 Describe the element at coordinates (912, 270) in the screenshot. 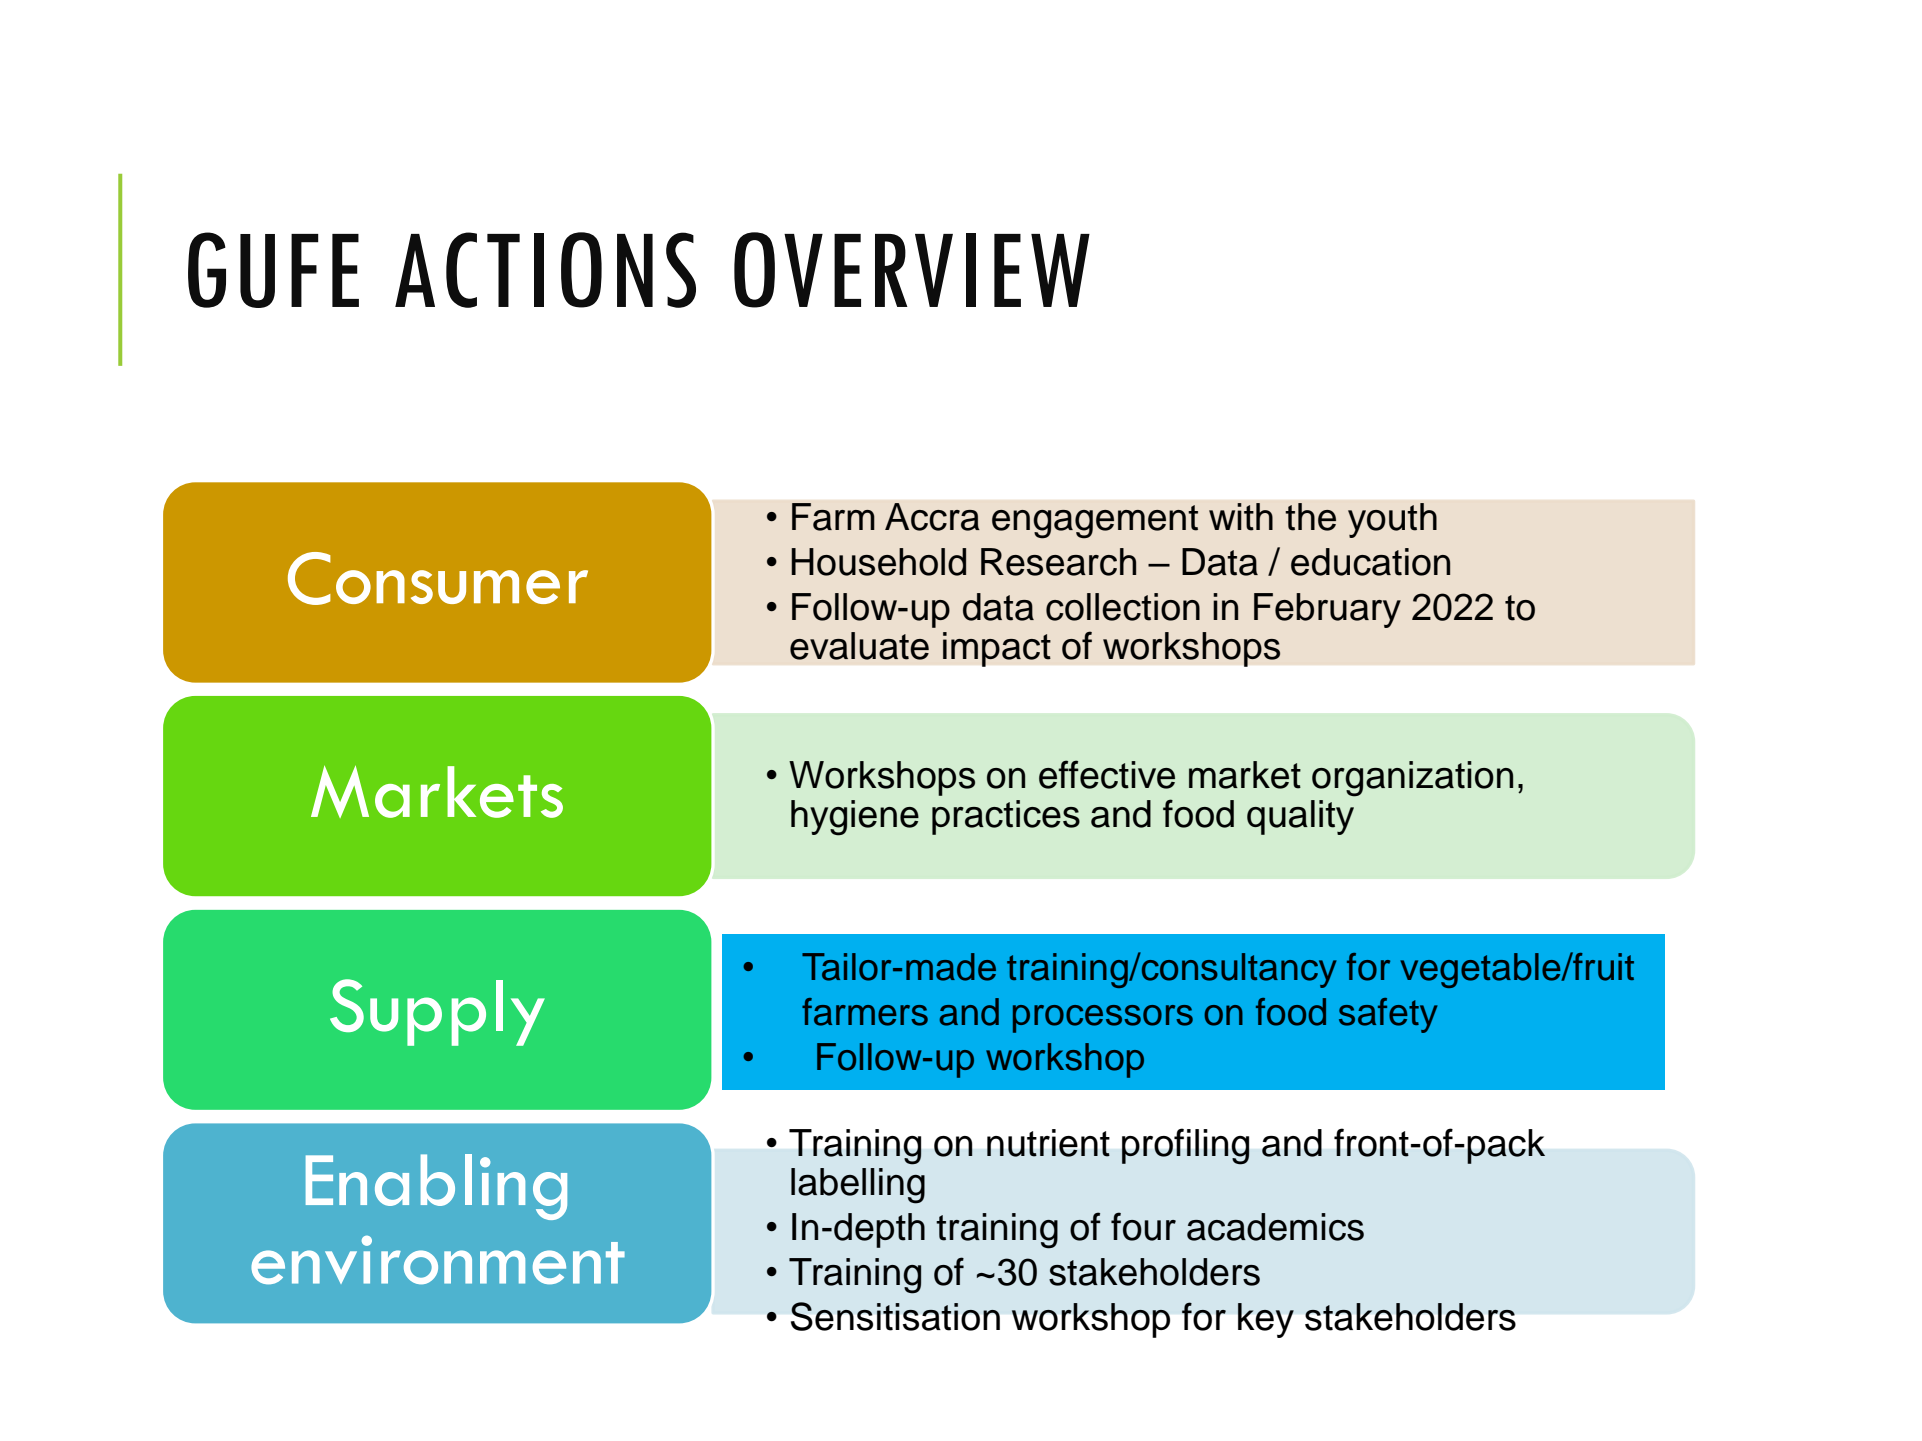

I see `OVERVIEW` at that location.
